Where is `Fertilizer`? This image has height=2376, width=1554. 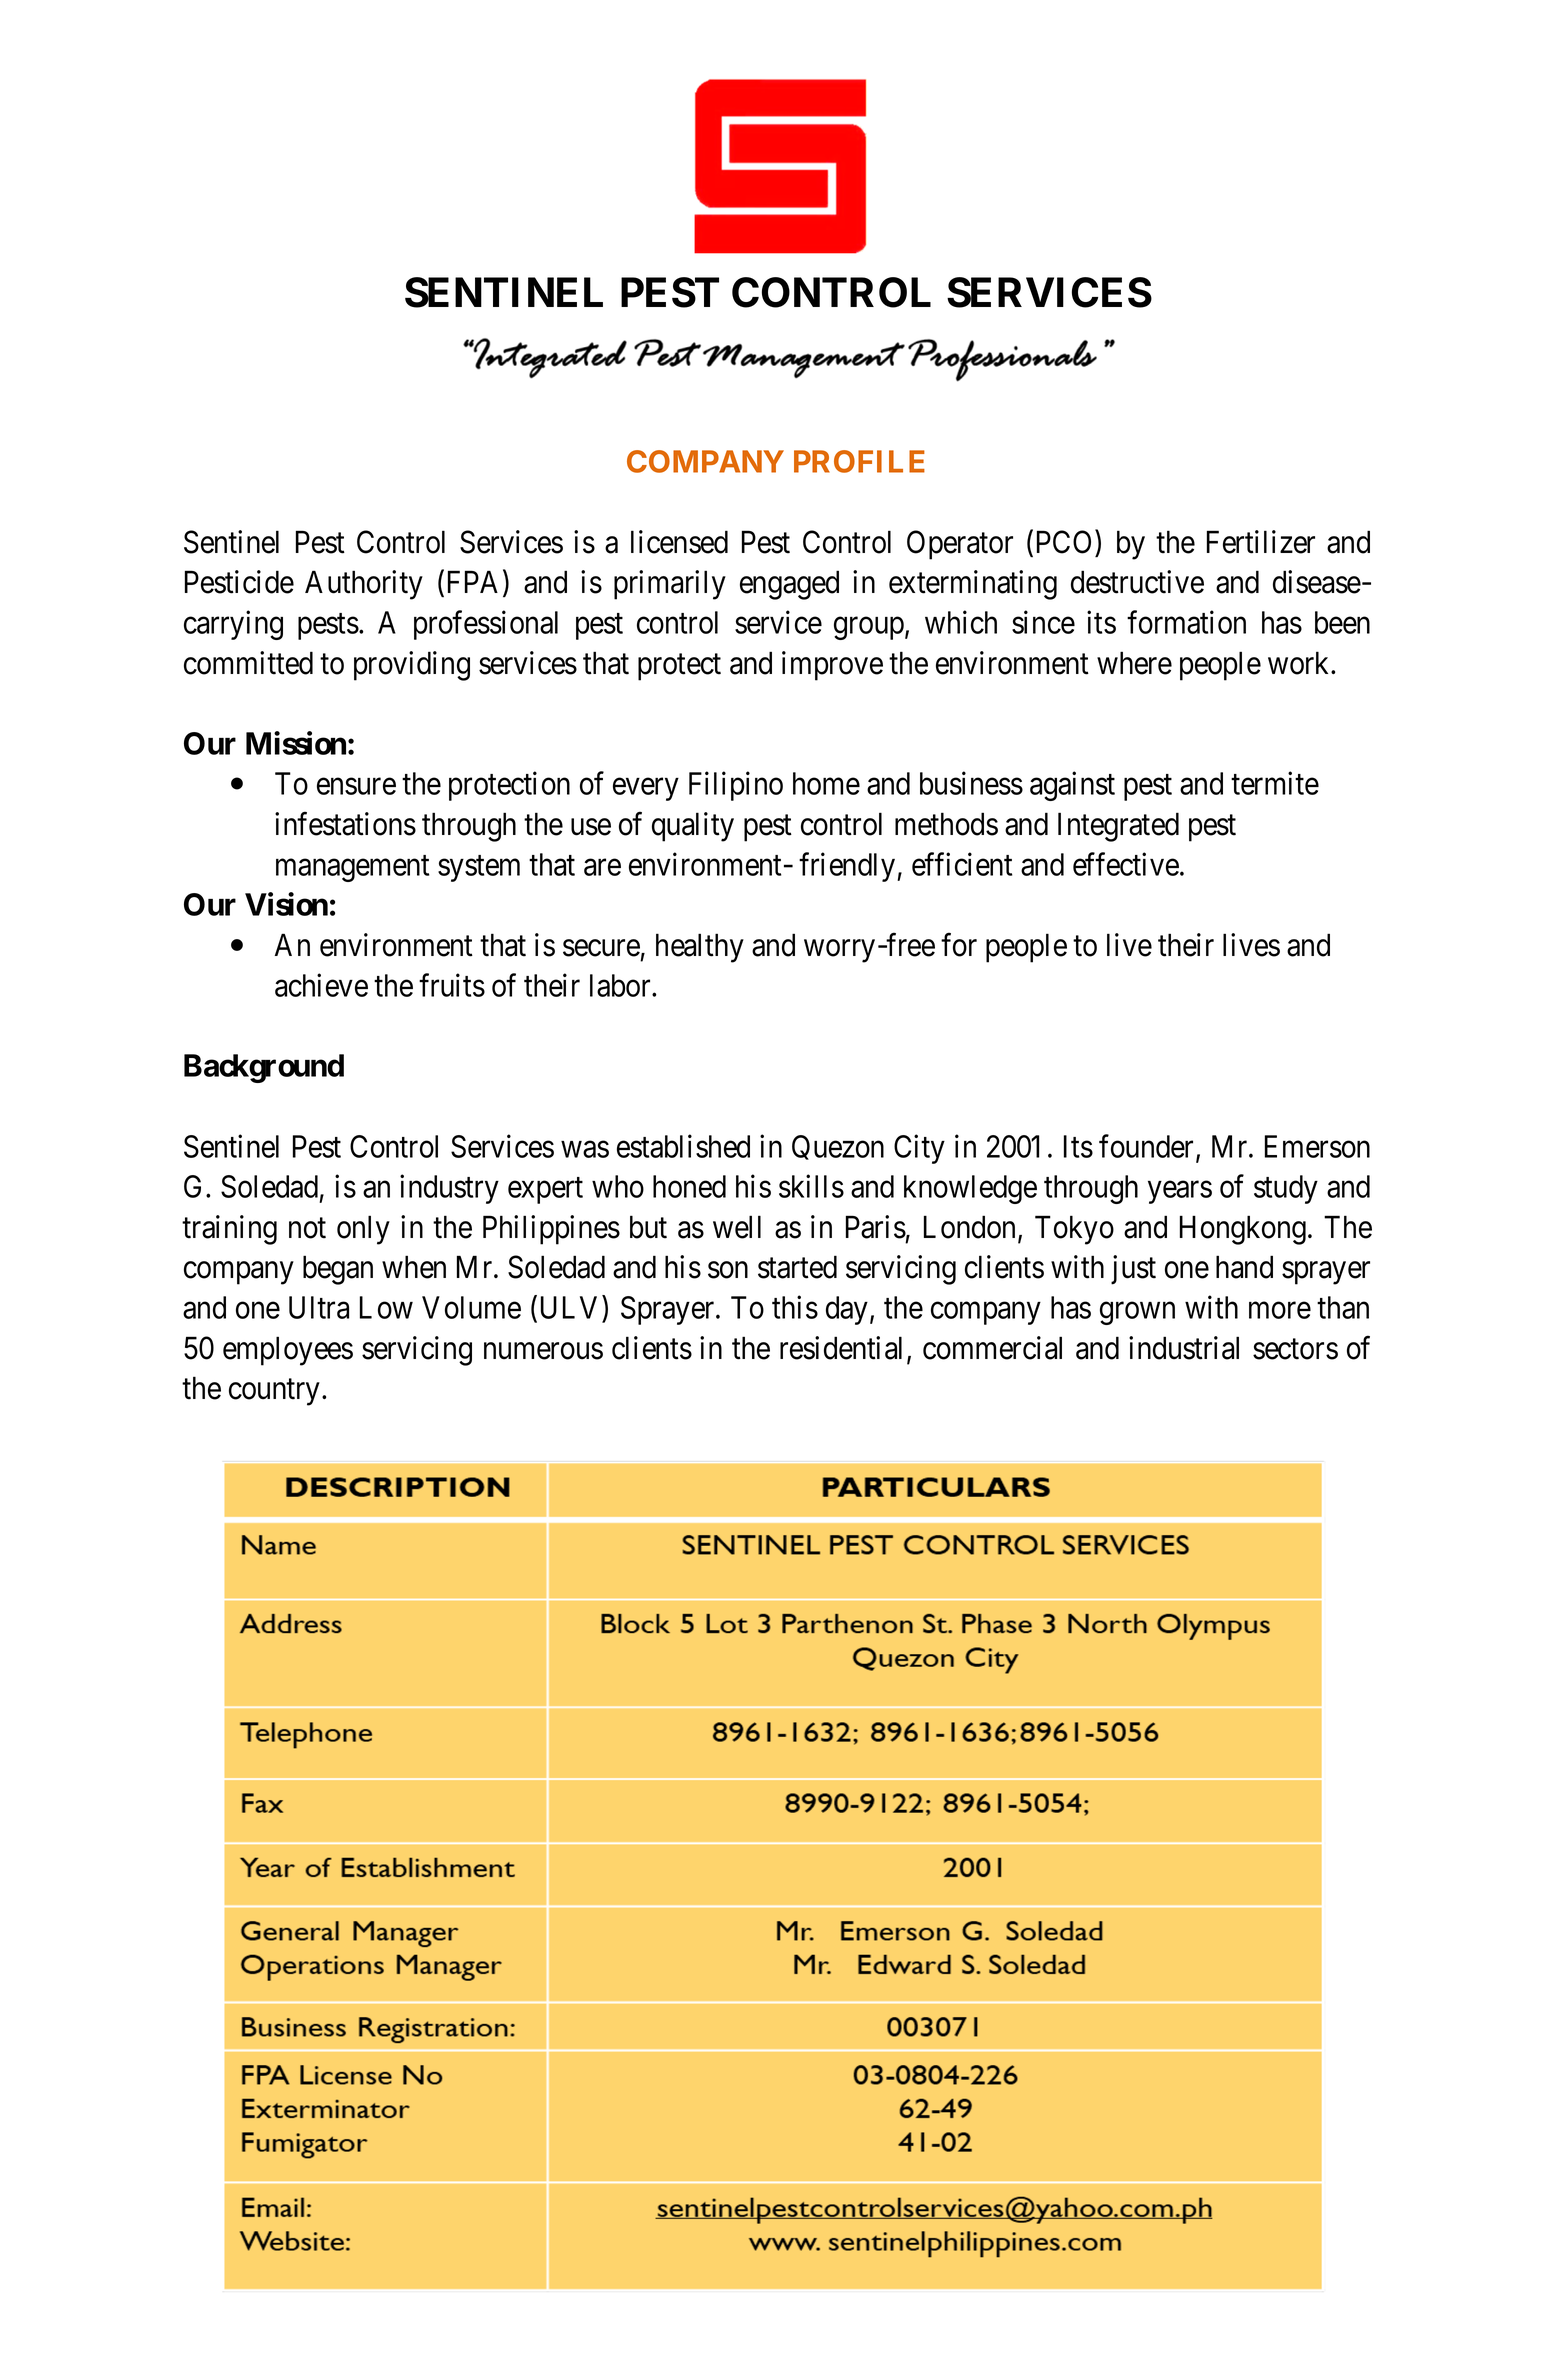 Fertilizer is located at coordinates (1261, 542).
